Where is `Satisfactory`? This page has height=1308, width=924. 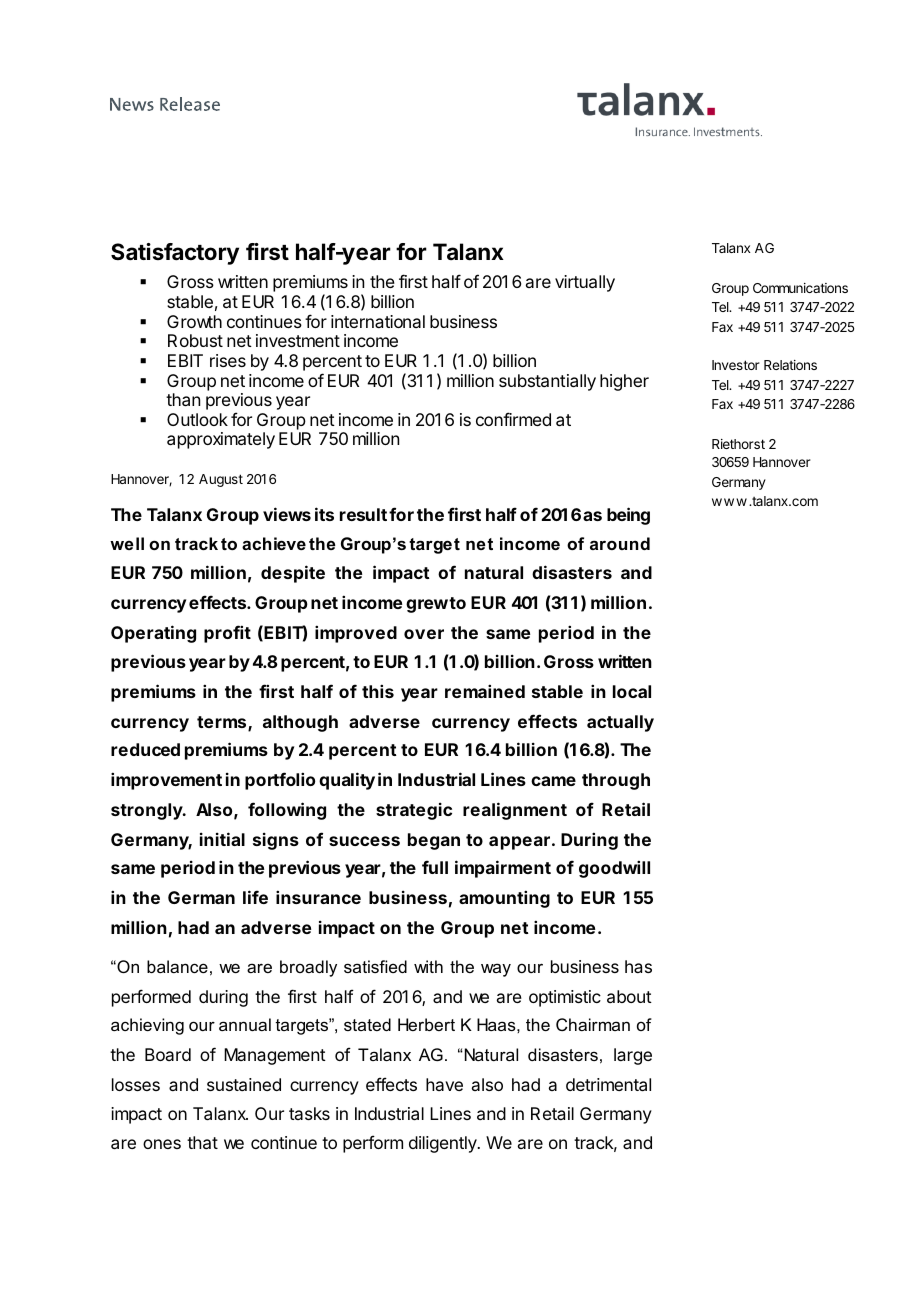
Satisfactory is located at coordinates (175, 254).
